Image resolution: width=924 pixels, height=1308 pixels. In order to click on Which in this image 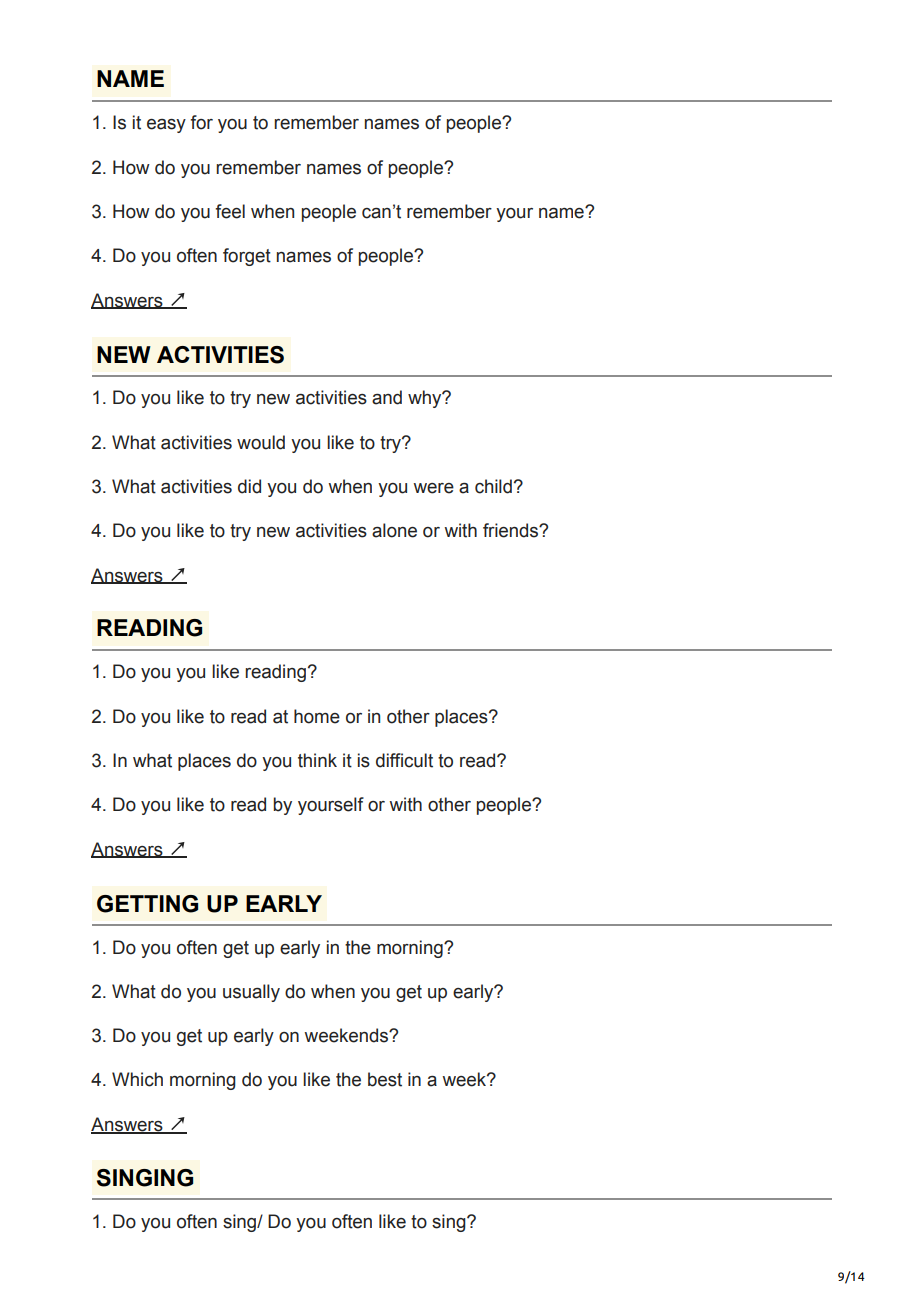, I will do `click(137, 1079)`.
